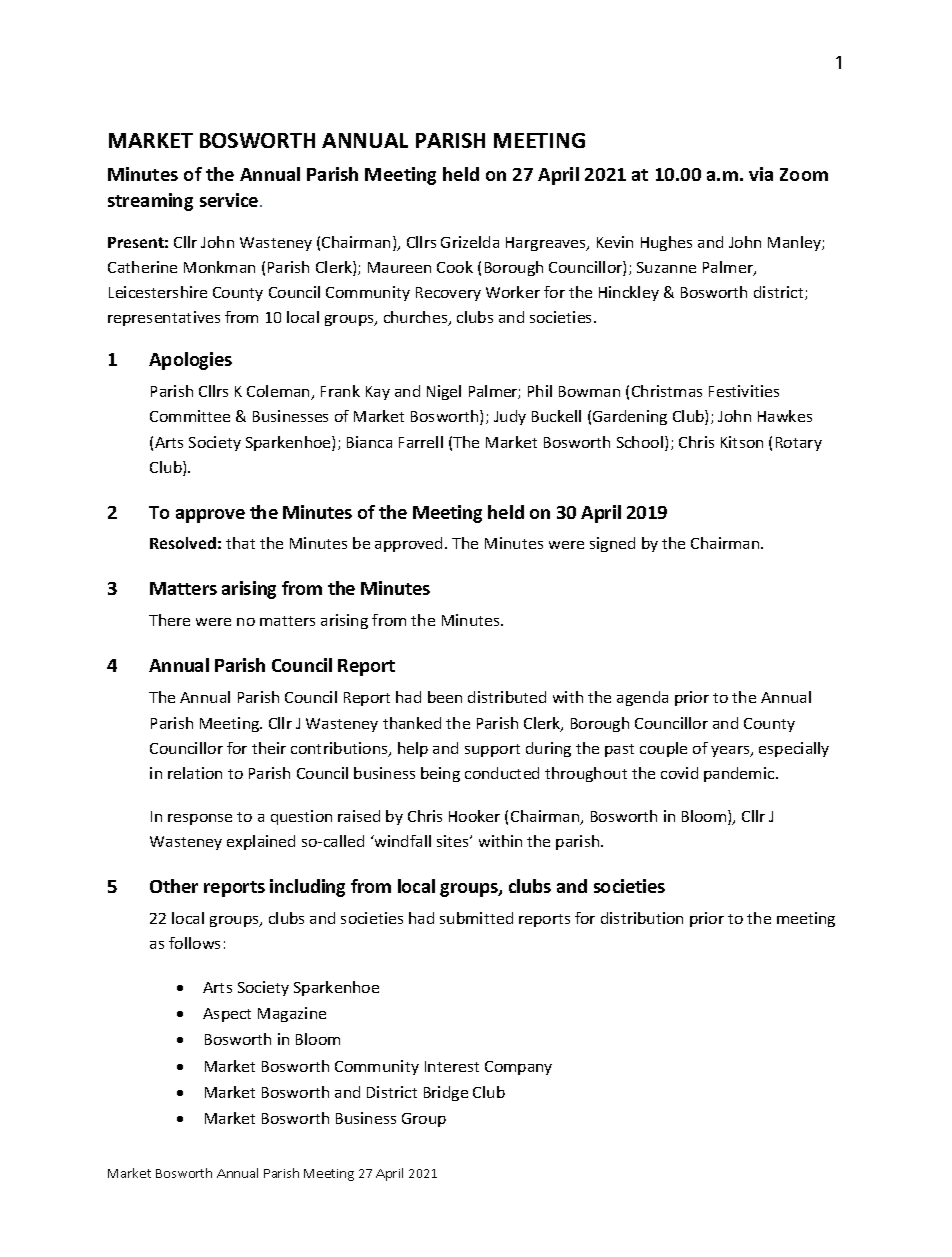 This document has height=1257, width=952. Describe the element at coordinates (230, 200) in the document. I see `service` at that location.
